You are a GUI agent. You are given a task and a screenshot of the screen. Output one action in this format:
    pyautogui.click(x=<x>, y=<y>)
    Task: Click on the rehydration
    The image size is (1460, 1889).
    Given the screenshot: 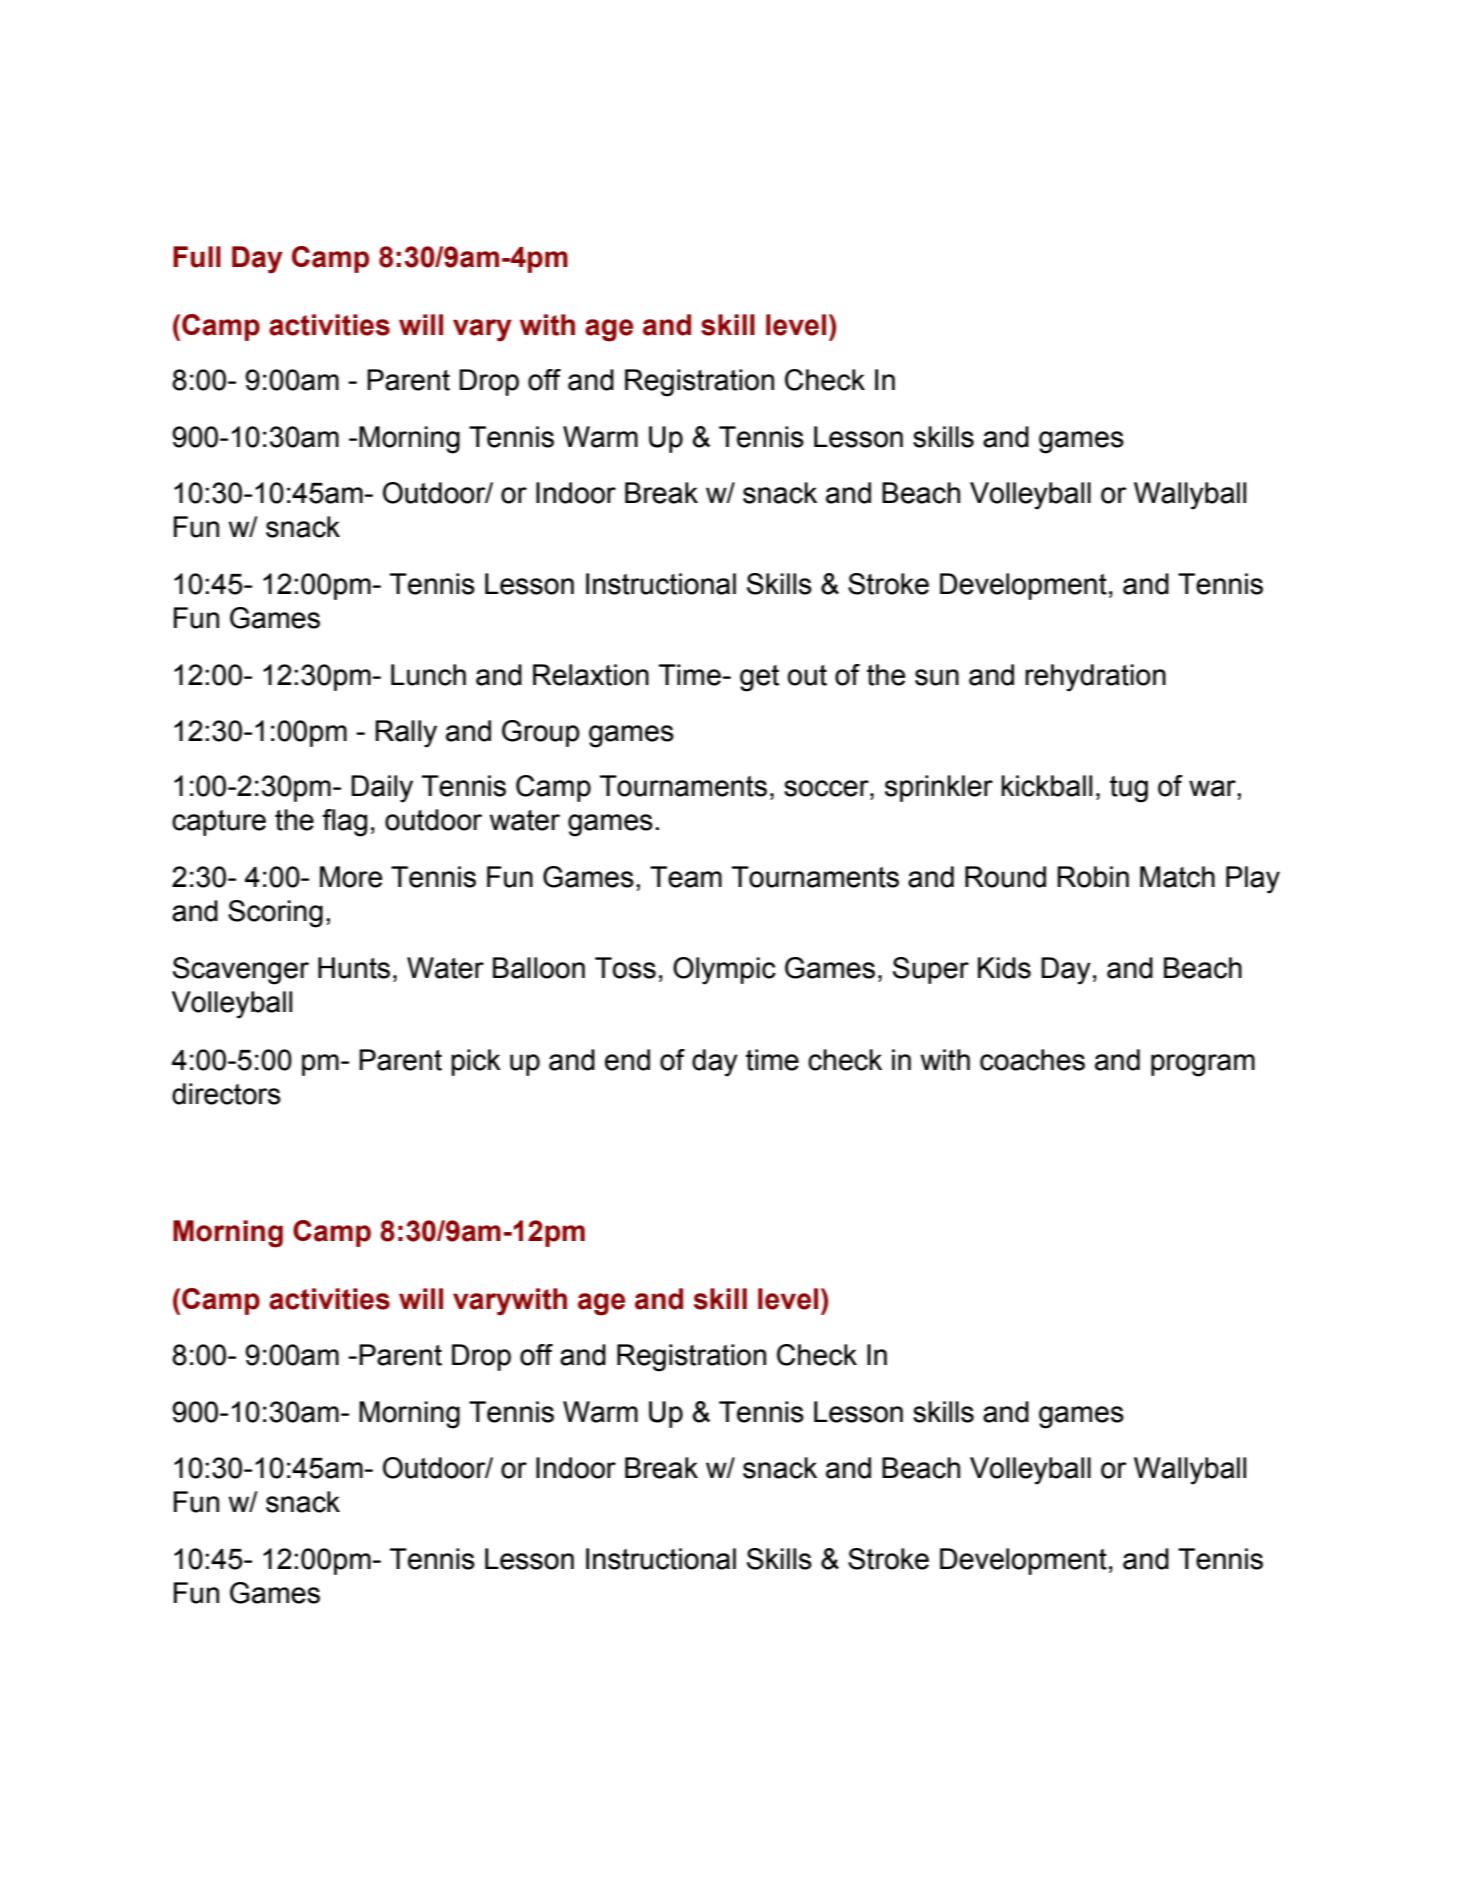 What is the action you would take?
    pyautogui.click(x=1095, y=678)
